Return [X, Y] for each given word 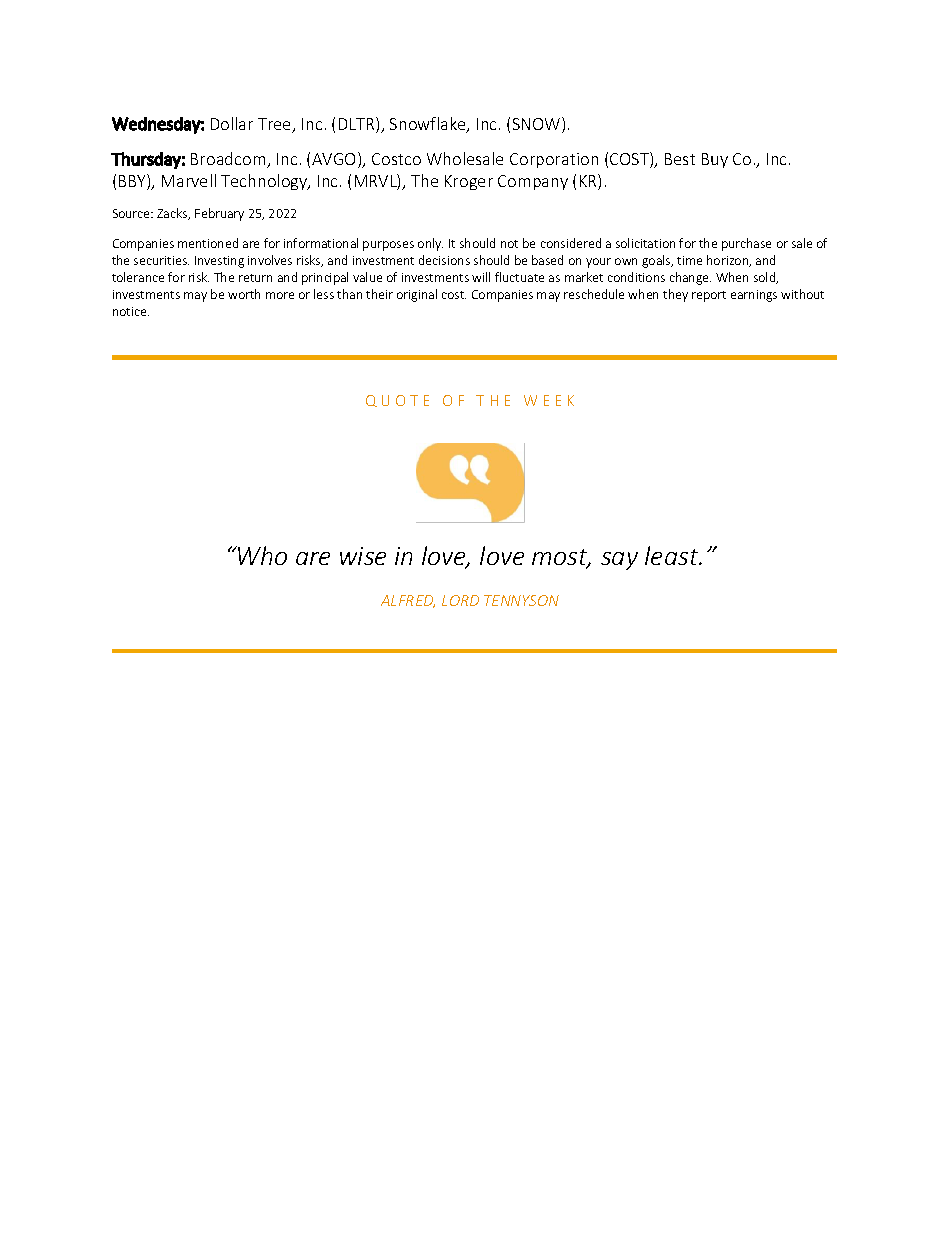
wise [363, 556]
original [417, 295]
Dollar [232, 123]
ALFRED [408, 601]
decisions [444, 260]
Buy [715, 160]
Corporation [554, 160]
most [561, 558]
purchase [746, 244]
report [709, 296]
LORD [460, 600]
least [673, 555]
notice [131, 311]
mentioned [208, 243]
